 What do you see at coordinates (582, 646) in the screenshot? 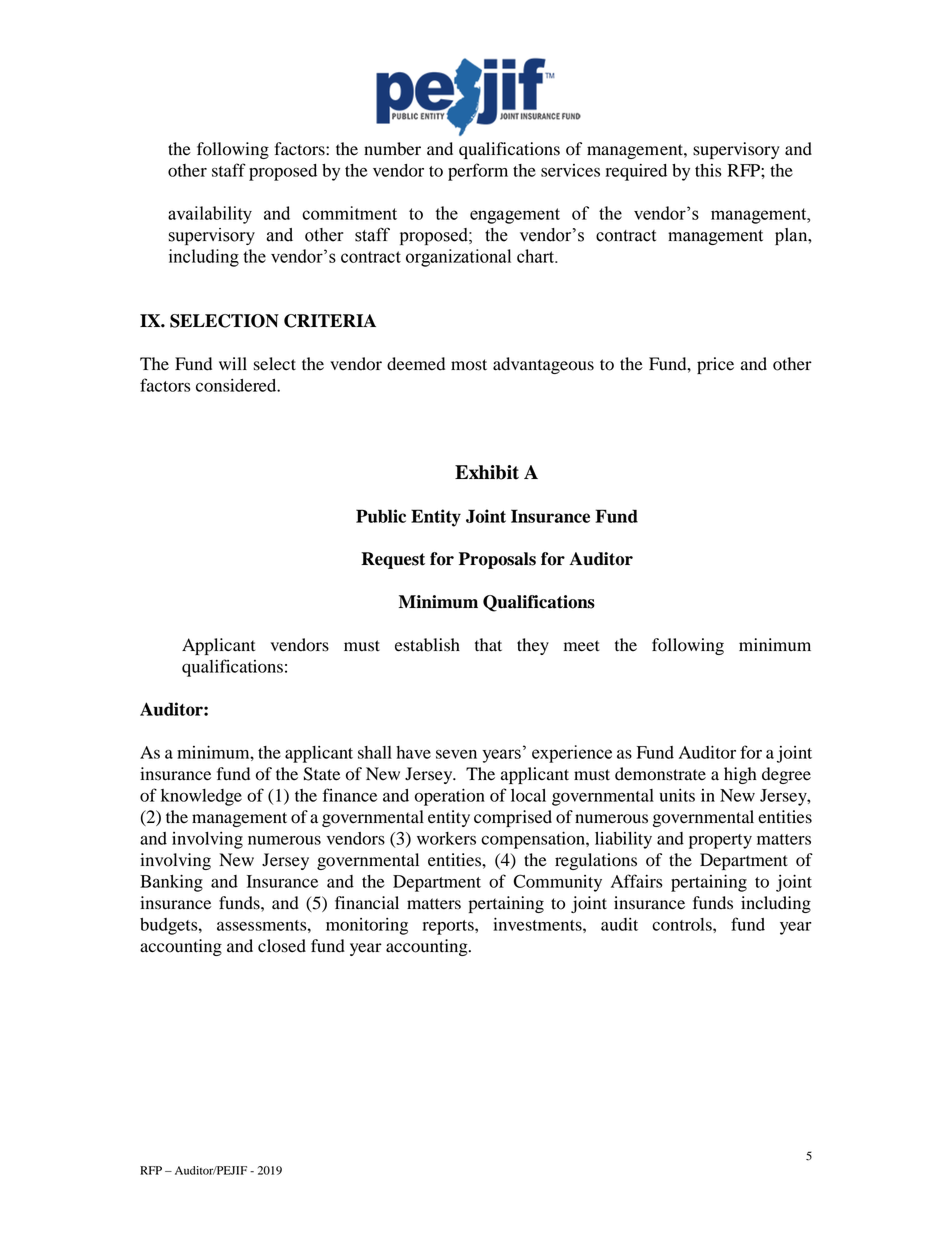
I see `meet` at bounding box center [582, 646].
